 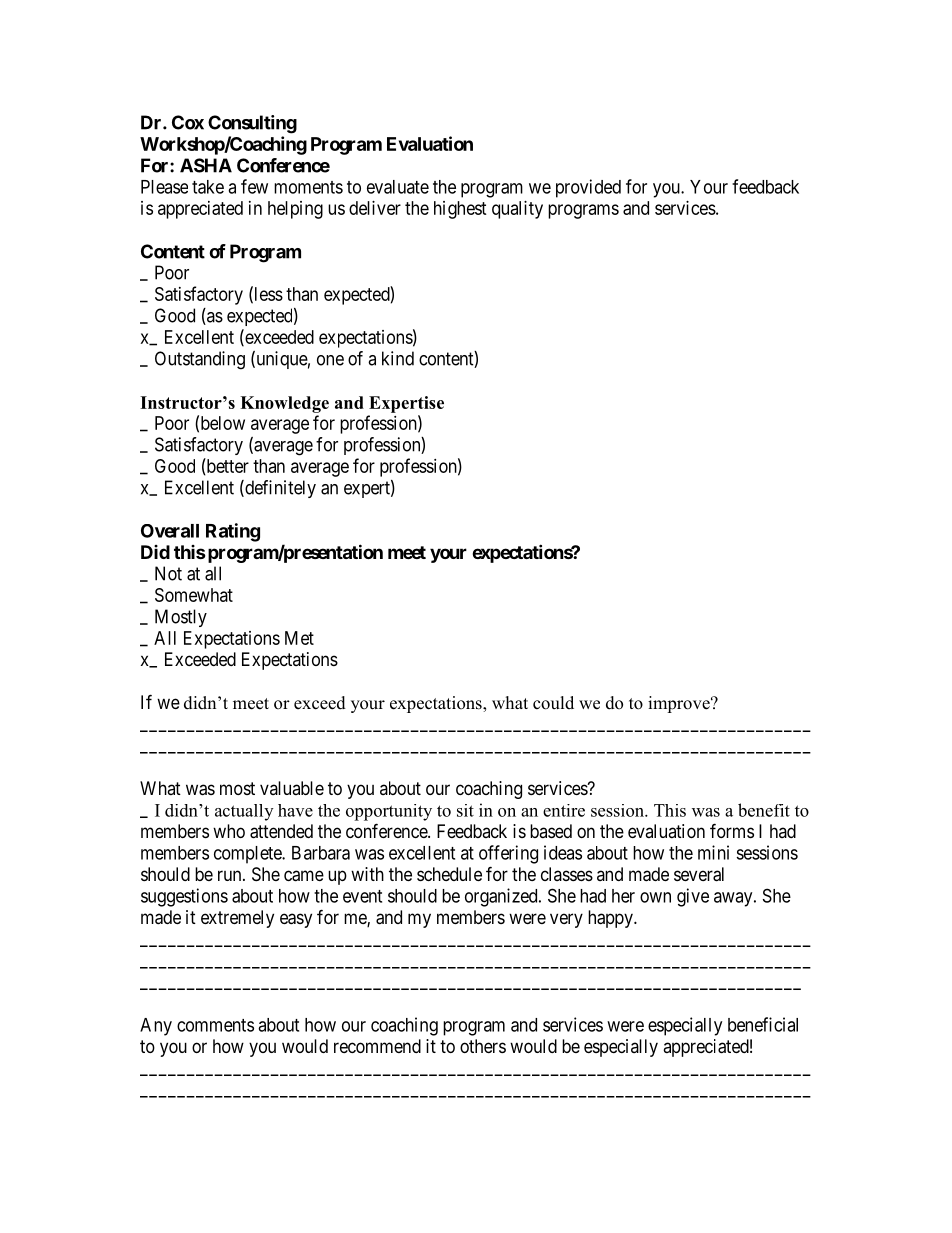 What do you see at coordinates (206, 165) in the image?
I see `ASHA` at bounding box center [206, 165].
